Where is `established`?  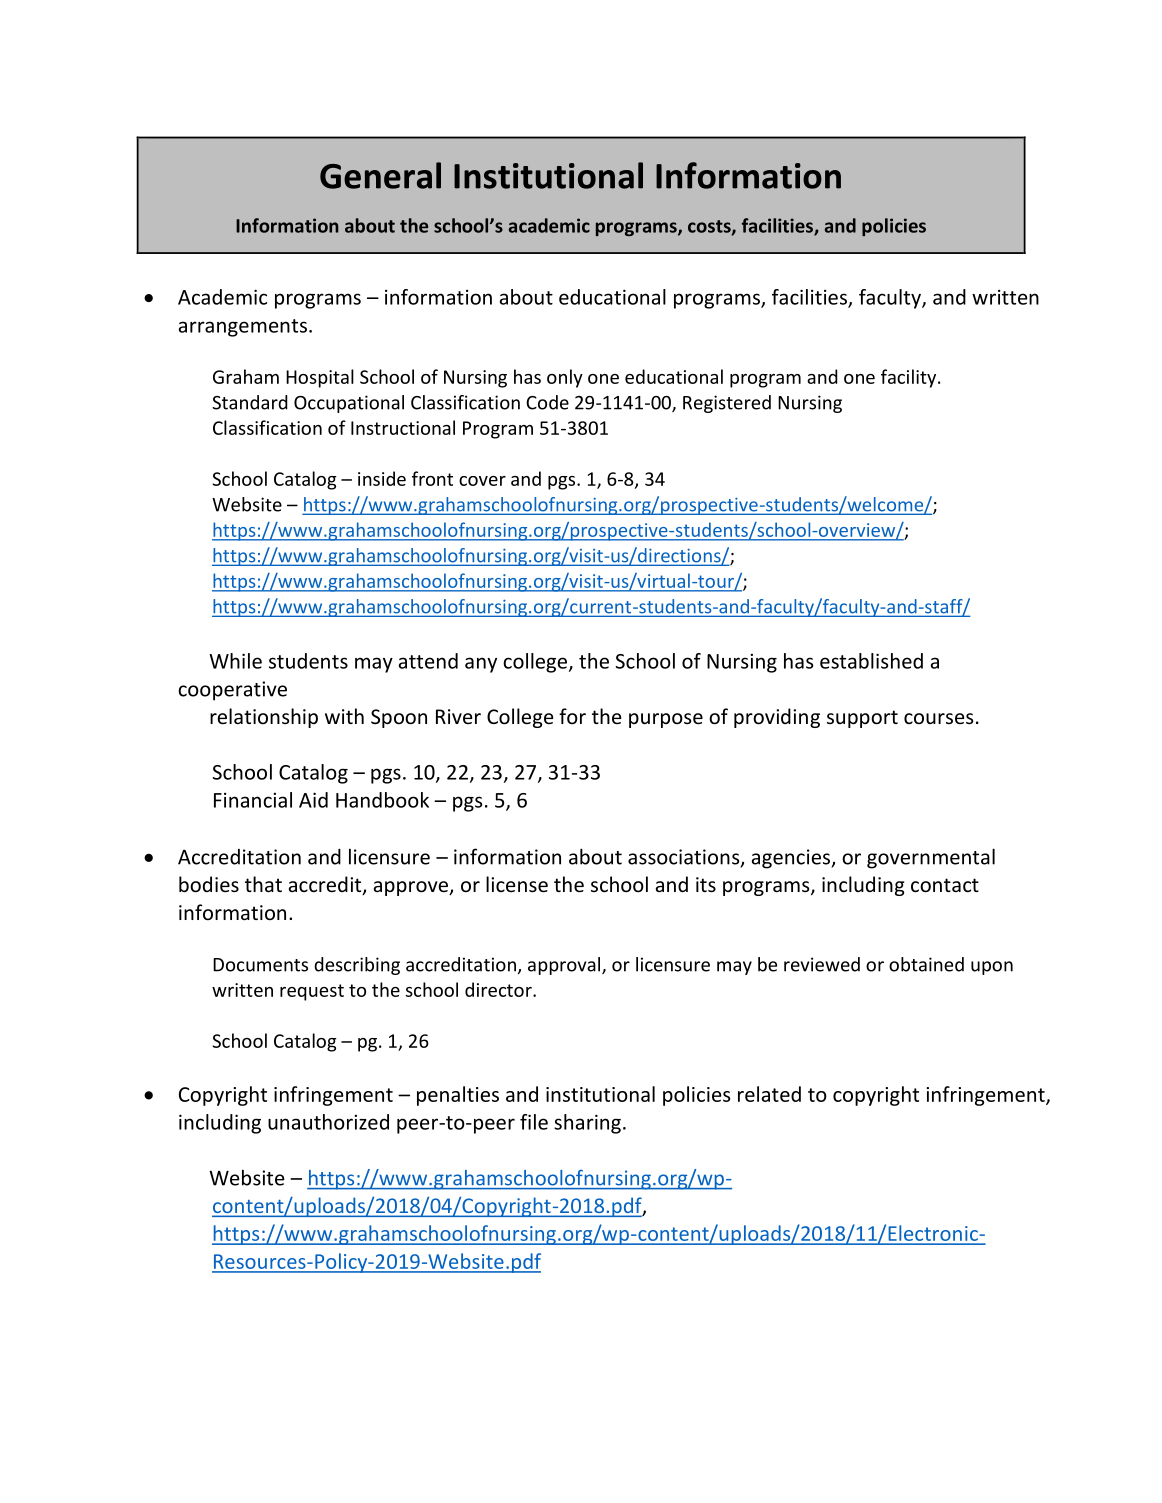 established is located at coordinates (871, 661).
